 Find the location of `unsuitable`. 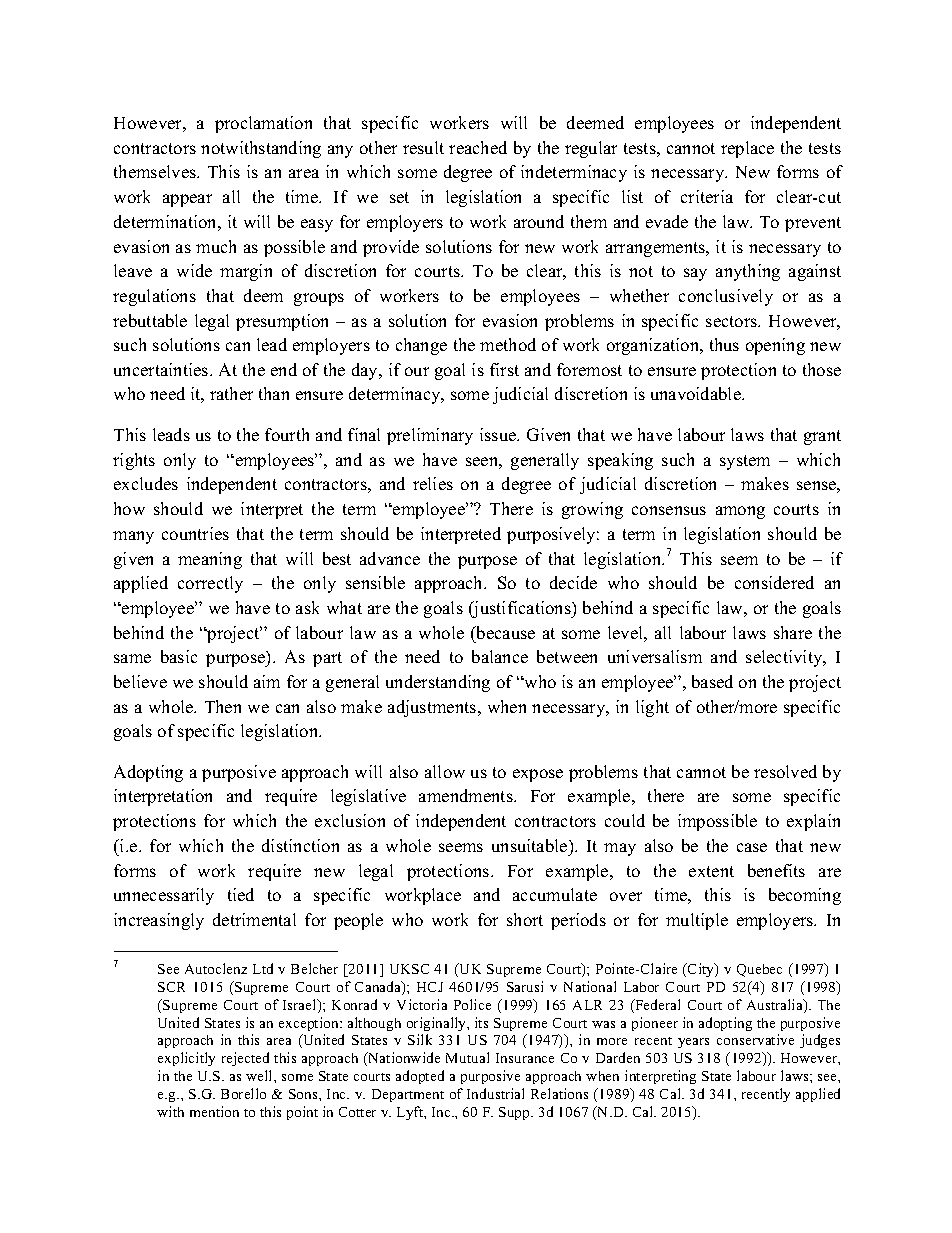

unsuitable is located at coordinates (531, 845).
